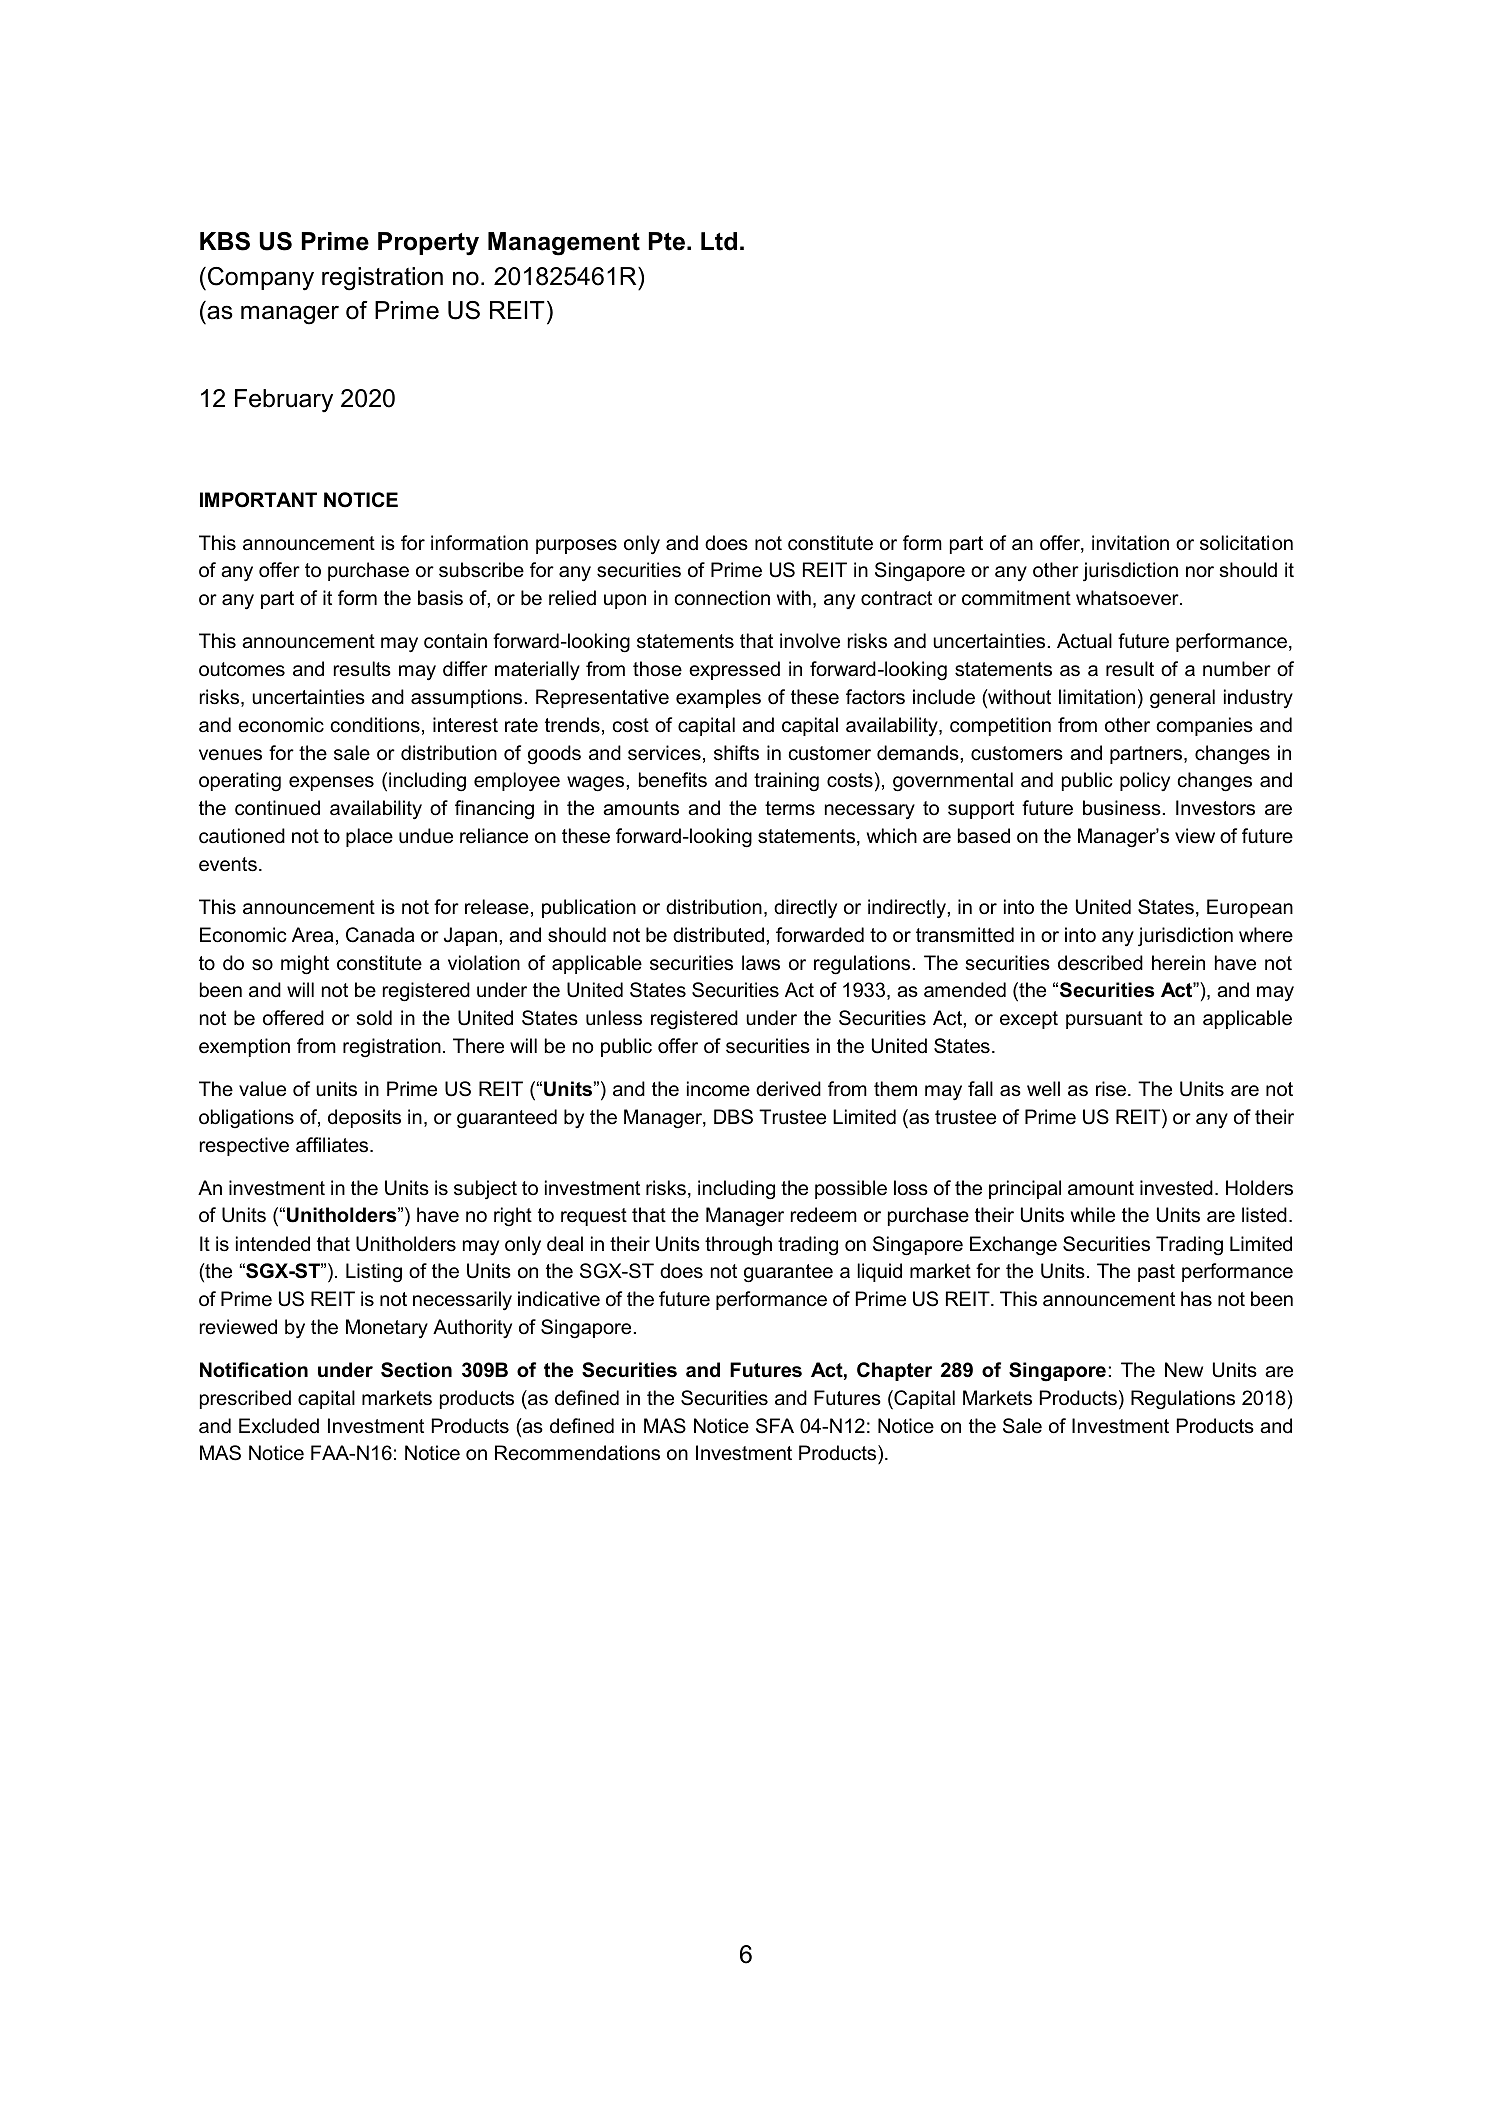 The width and height of the image is (1492, 2109). I want to click on SFA, so click(775, 1426).
